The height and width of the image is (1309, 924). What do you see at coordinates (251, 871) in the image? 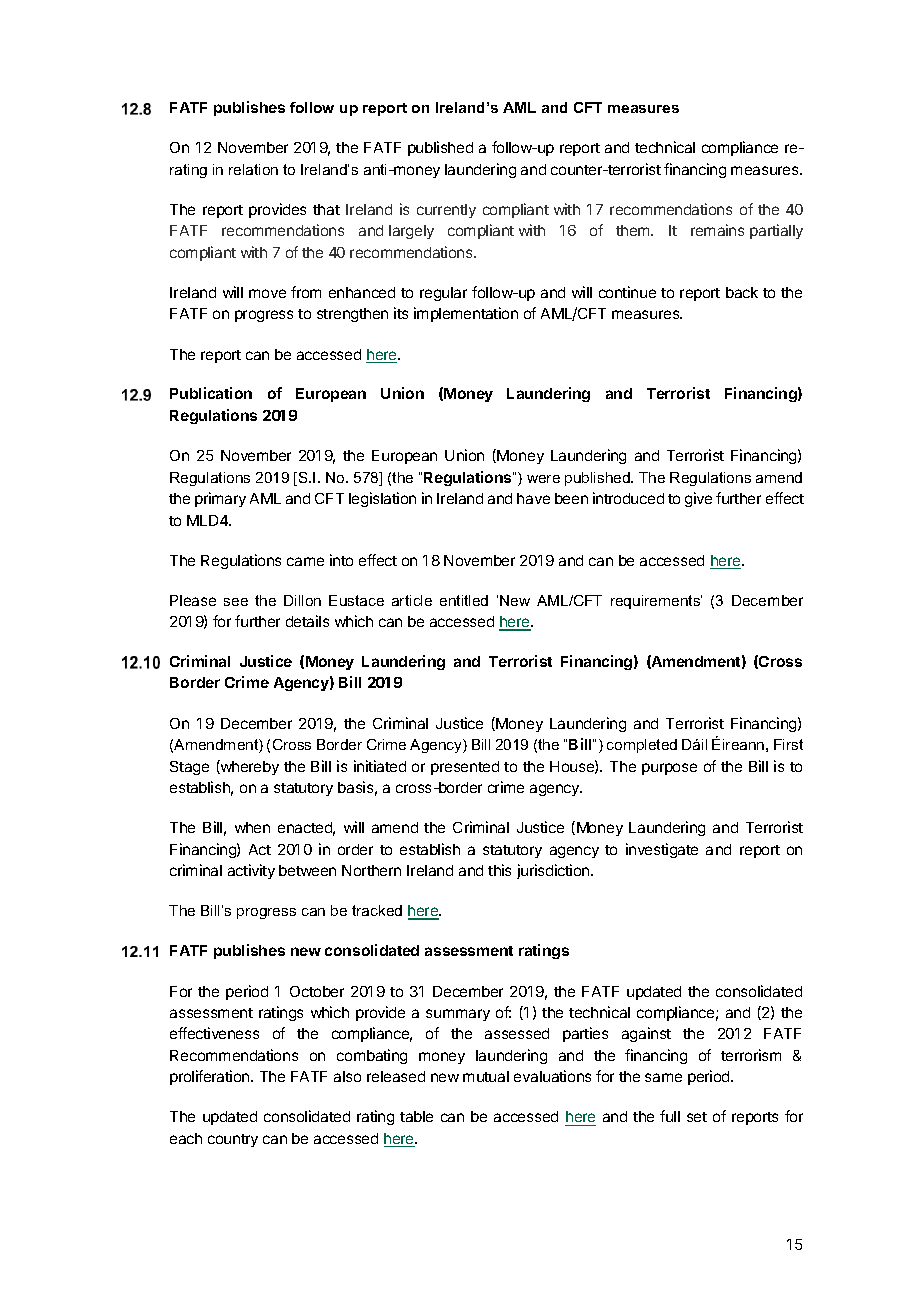
I see `activity` at bounding box center [251, 871].
